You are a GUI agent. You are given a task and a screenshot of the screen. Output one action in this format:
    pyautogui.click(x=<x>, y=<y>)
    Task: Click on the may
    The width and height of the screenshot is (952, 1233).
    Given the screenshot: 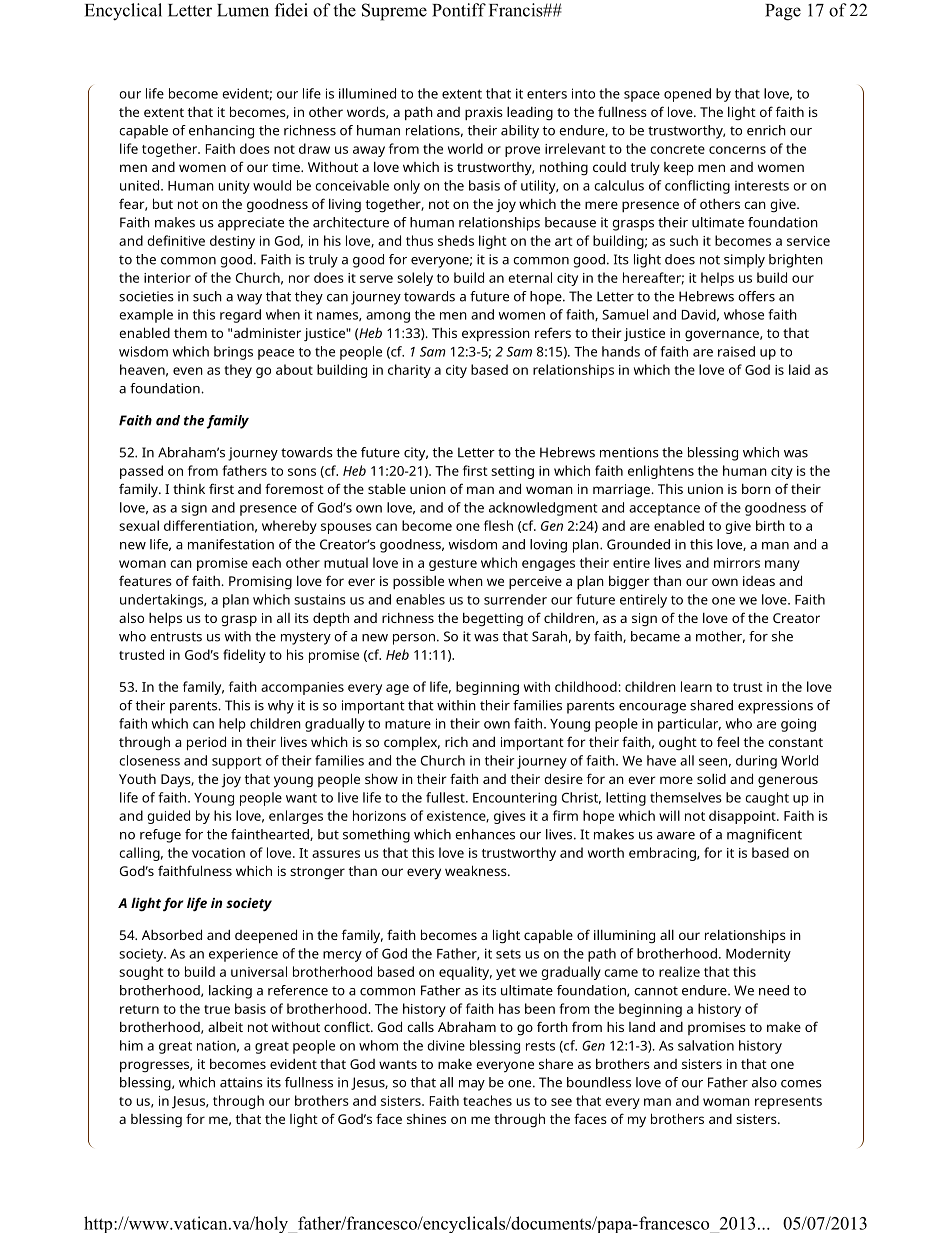 What is the action you would take?
    pyautogui.click(x=472, y=1085)
